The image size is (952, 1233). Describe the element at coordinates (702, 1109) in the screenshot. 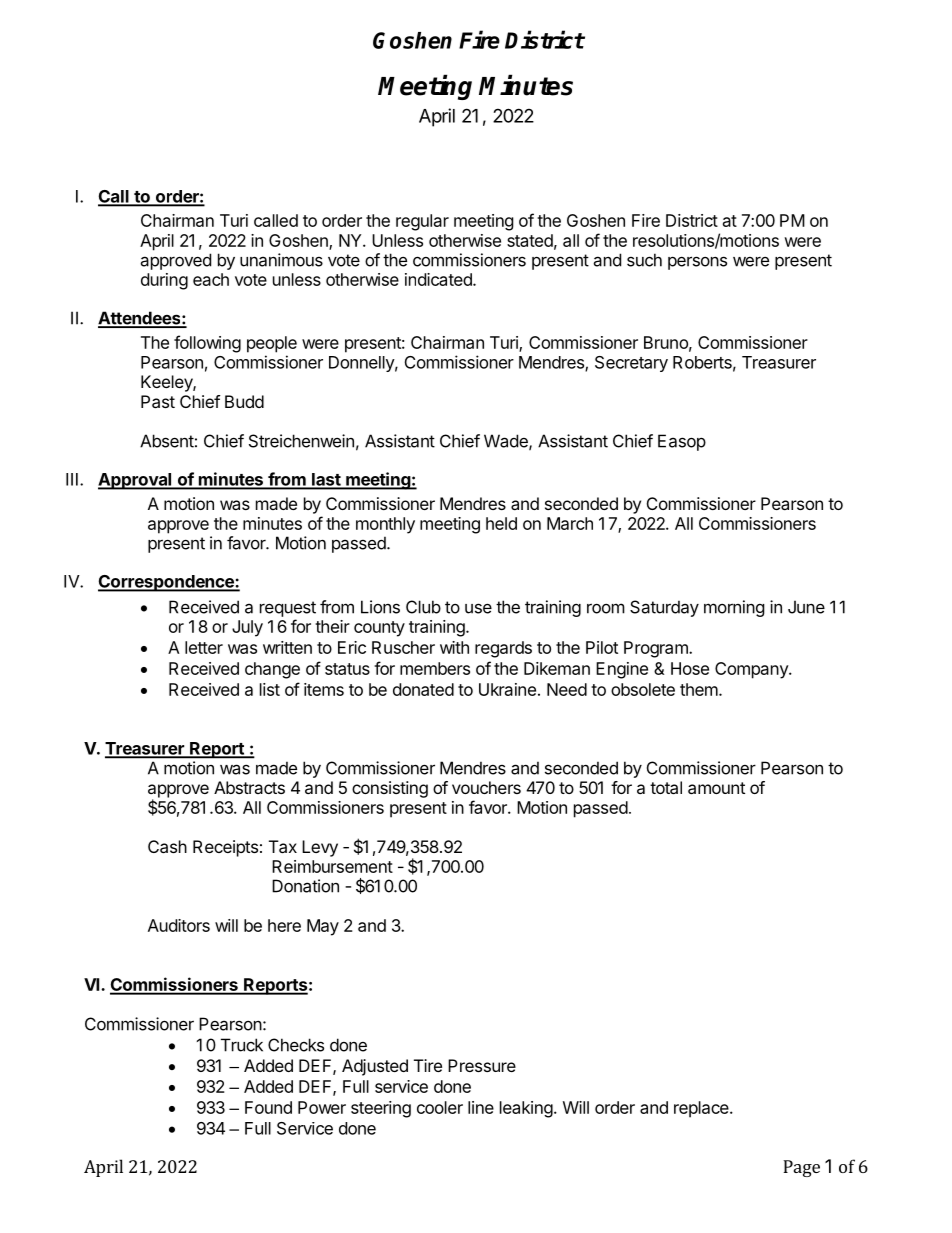

I see `replace` at that location.
